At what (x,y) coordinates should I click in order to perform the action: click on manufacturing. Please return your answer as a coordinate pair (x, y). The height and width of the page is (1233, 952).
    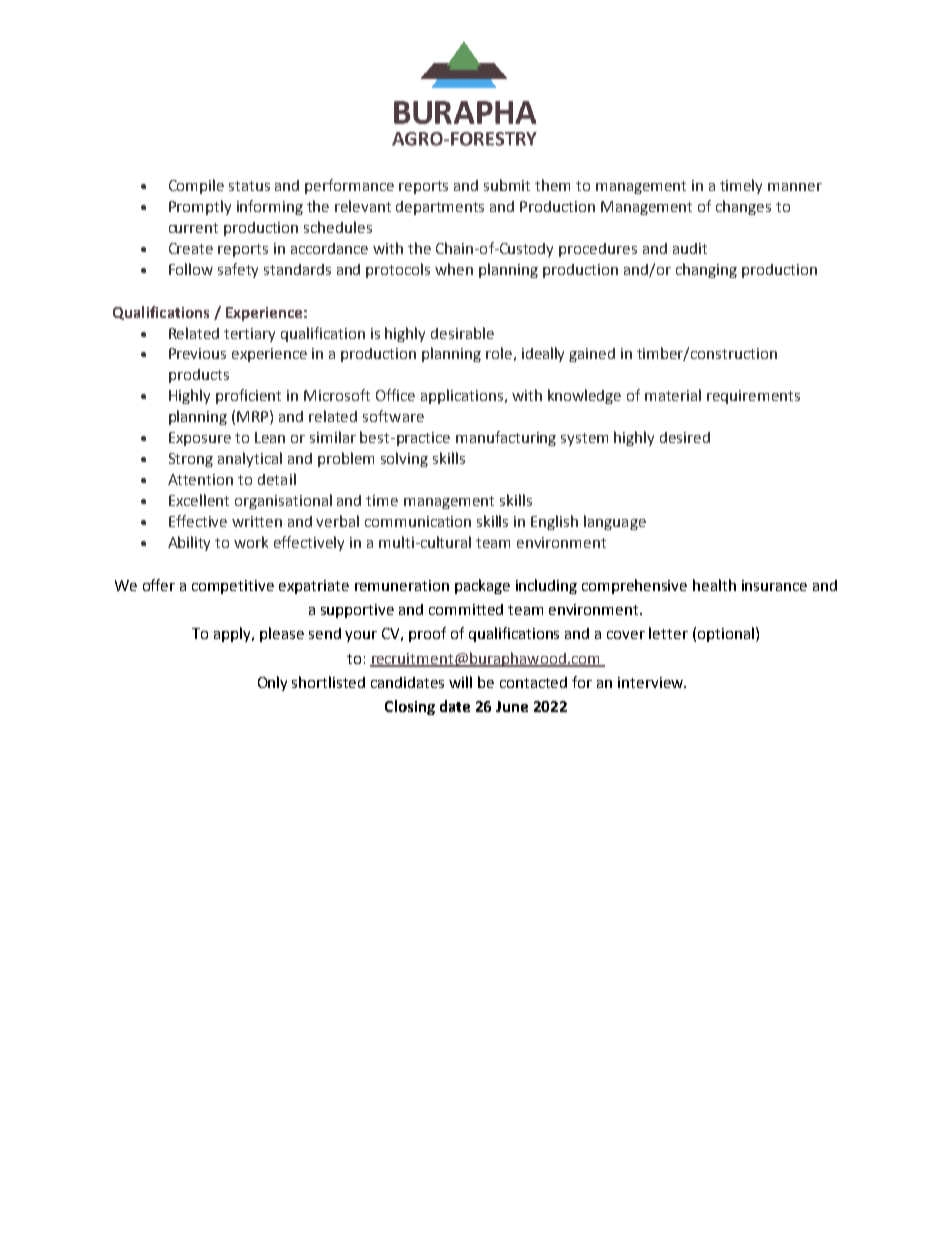
    Looking at the image, I should click on (506, 438).
